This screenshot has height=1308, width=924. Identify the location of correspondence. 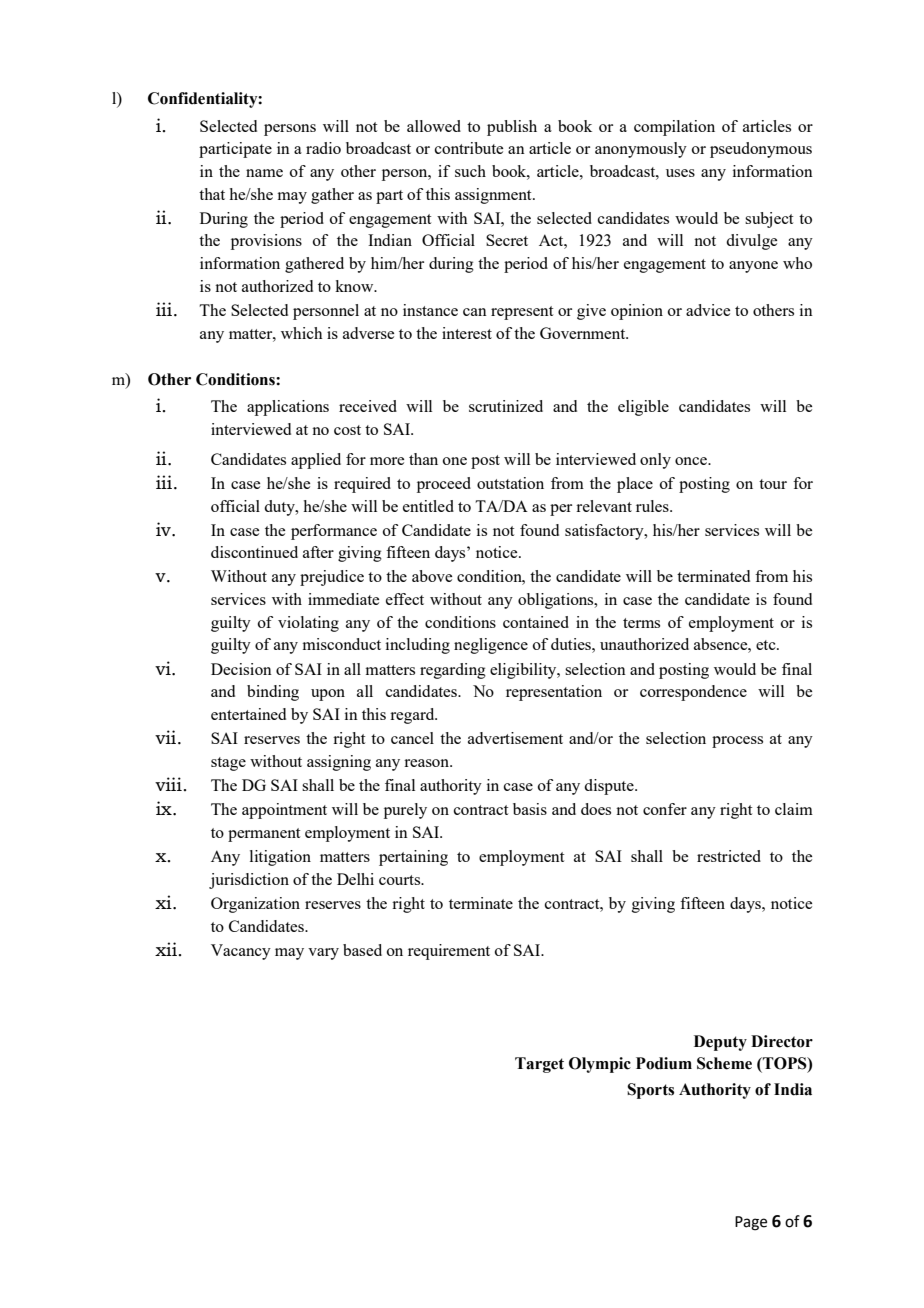
(693, 693).
